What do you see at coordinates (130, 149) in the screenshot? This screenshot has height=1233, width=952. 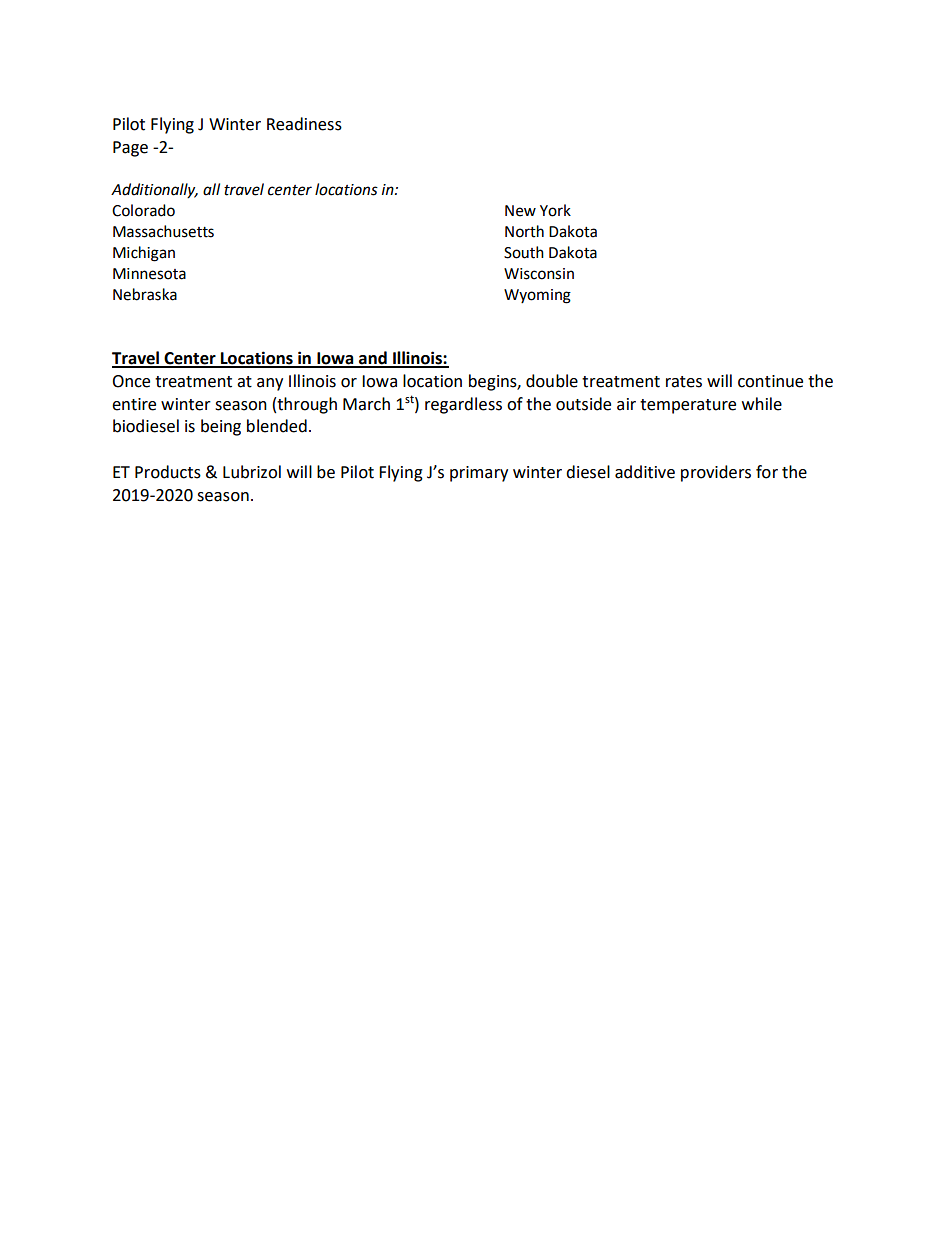 I see `Page` at bounding box center [130, 149].
